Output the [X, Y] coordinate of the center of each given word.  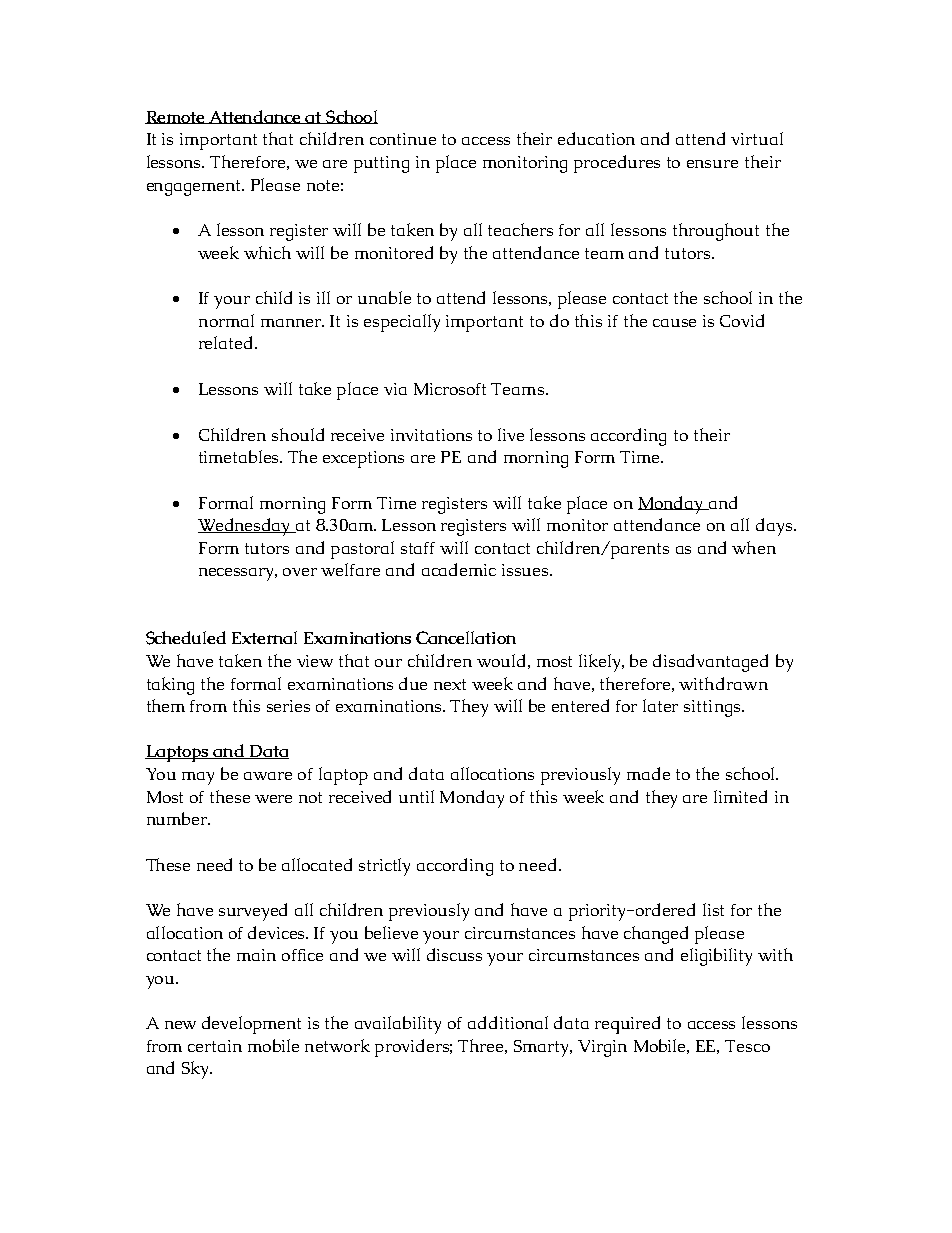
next [450, 684]
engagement [195, 188]
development [251, 1025]
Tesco [747, 1046]
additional [508, 1022]
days [774, 527]
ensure [712, 164]
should [298, 434]
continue [403, 139]
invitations [431, 435]
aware [268, 776]
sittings [713, 708]
